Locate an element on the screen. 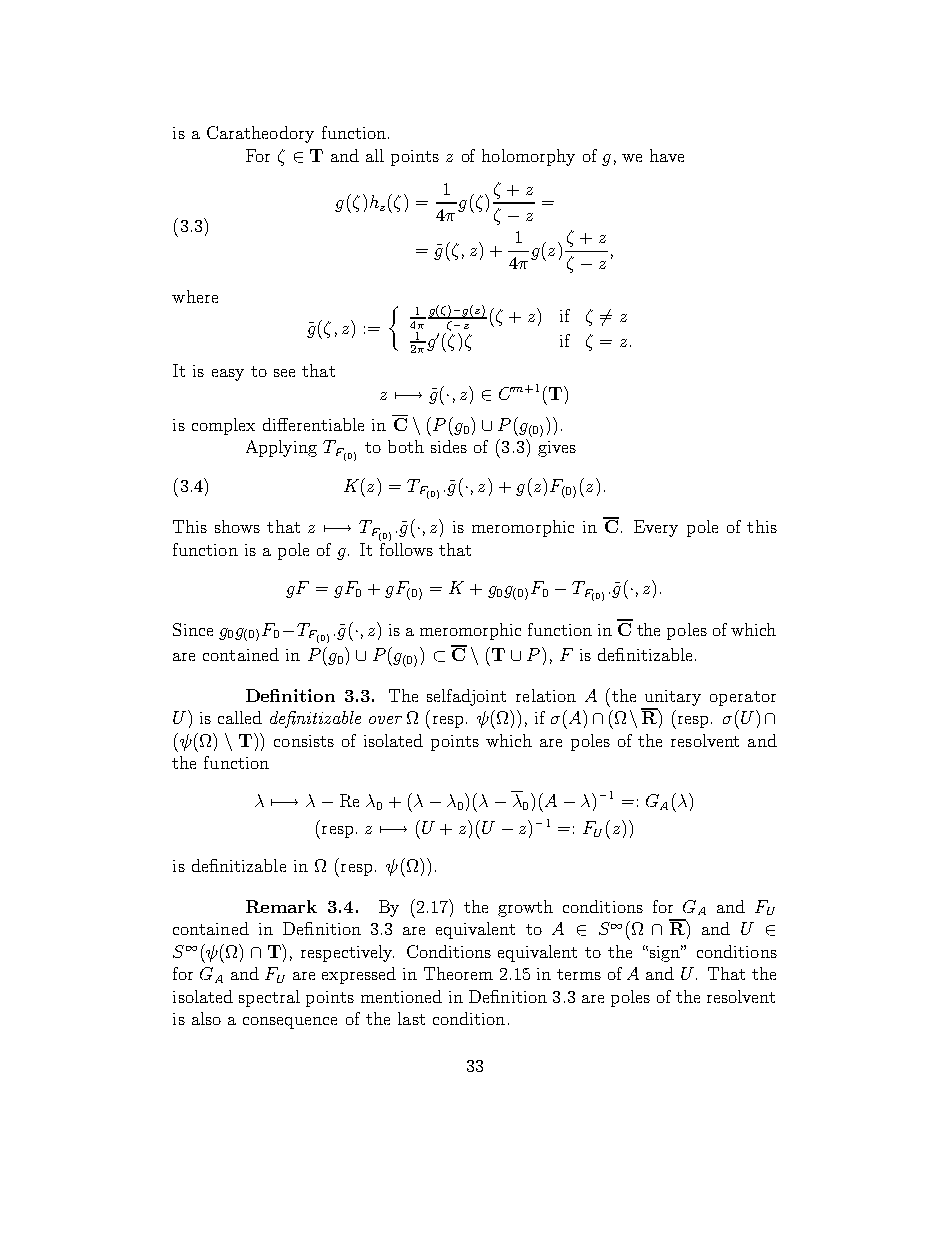  shows is located at coordinates (237, 526).
